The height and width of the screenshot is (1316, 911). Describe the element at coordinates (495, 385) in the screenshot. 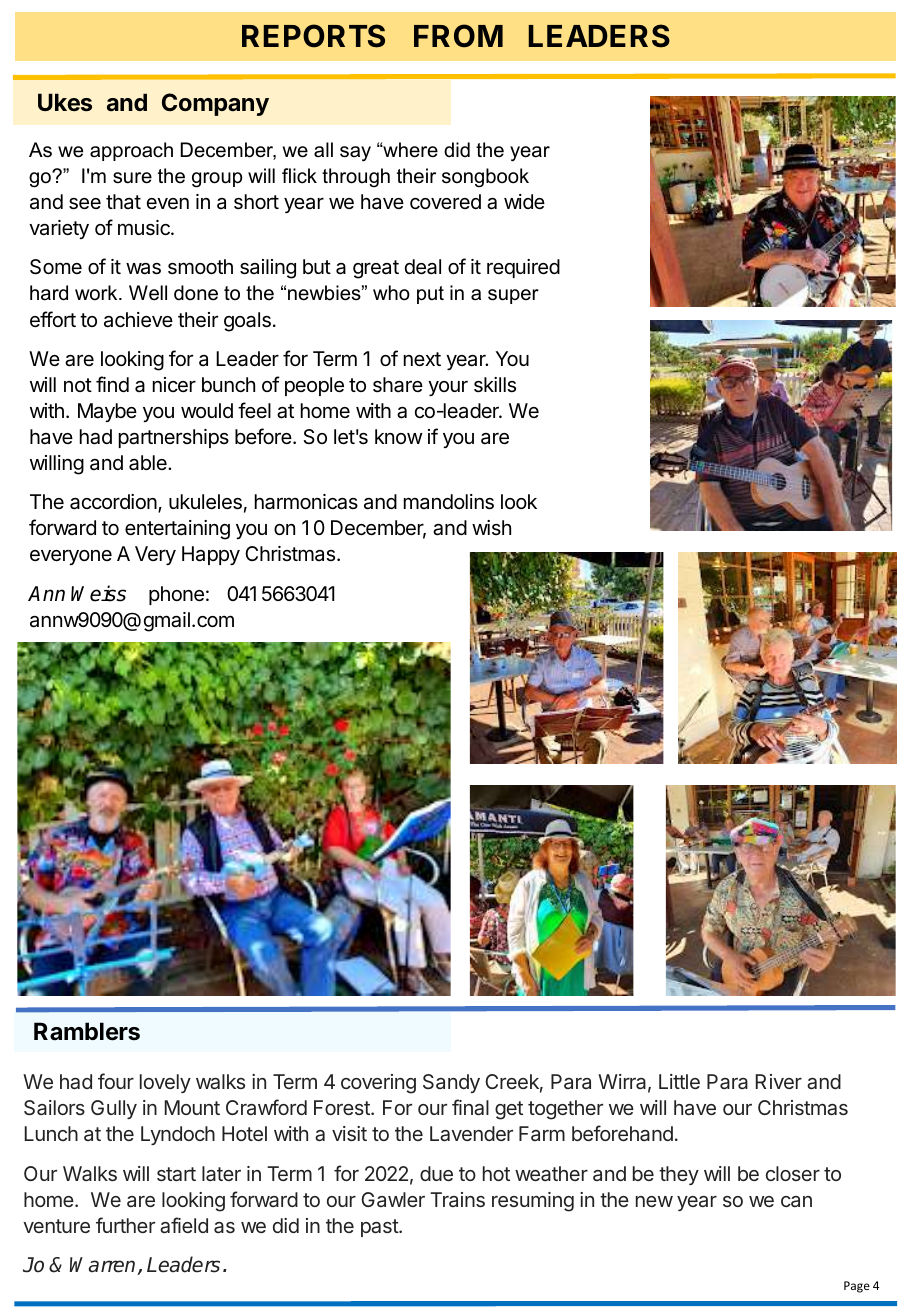

I see `skills` at that location.
